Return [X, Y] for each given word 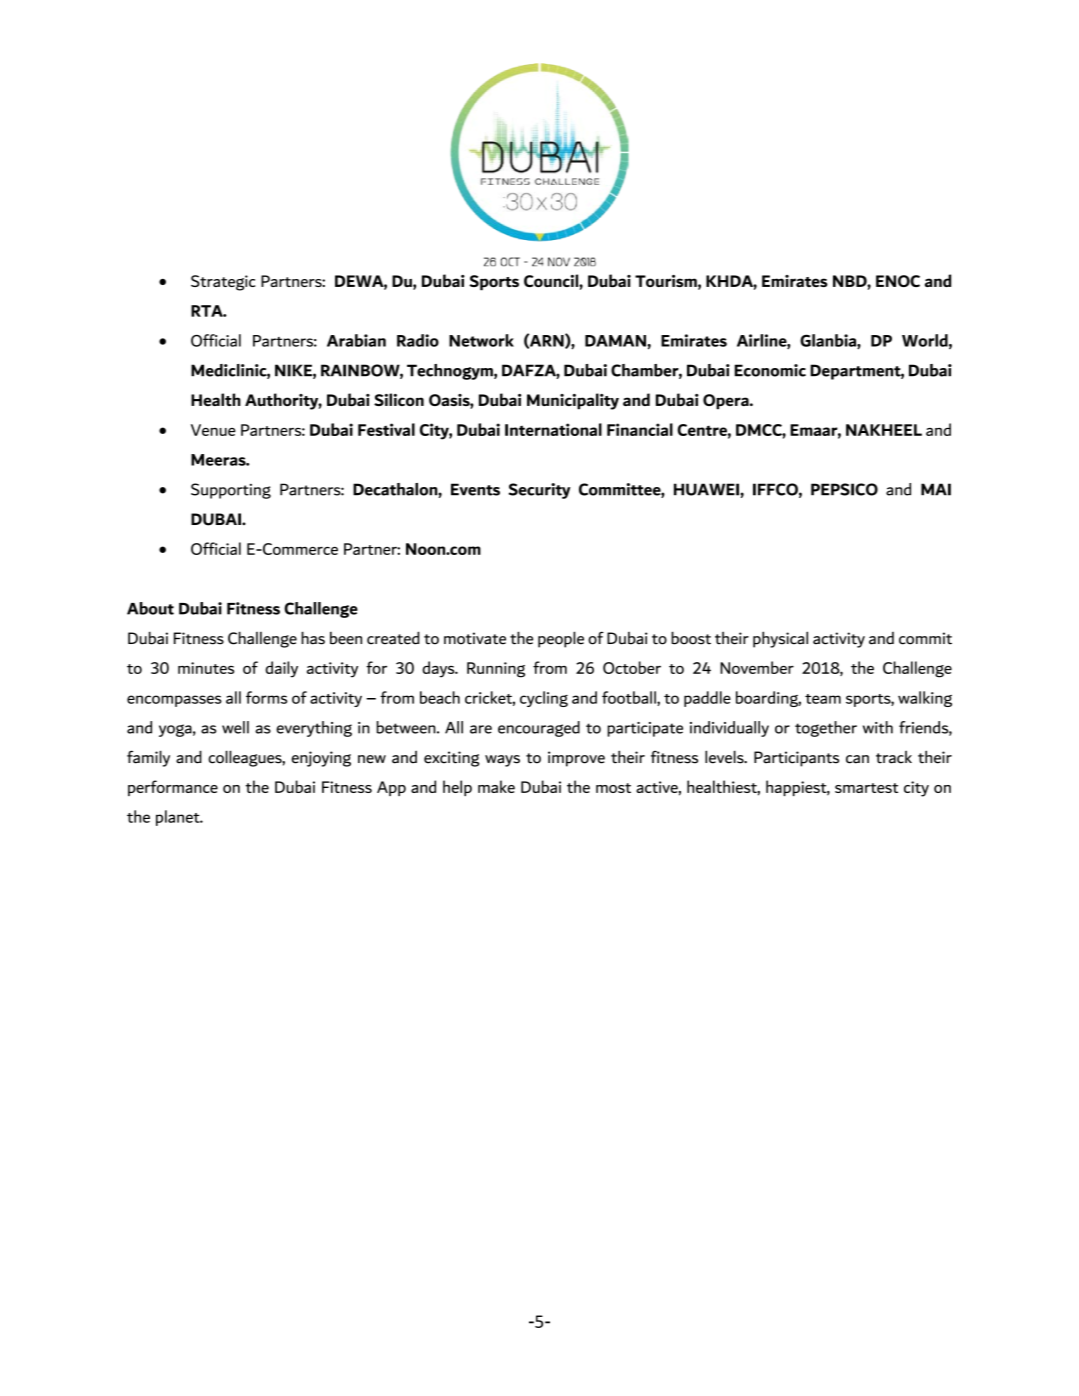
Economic [770, 370]
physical [780, 639]
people [561, 639]
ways [502, 761]
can [857, 759]
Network [481, 340]
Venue [213, 430]
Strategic [223, 283]
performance [173, 788]
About [150, 608]
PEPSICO [844, 489]
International [553, 429]
